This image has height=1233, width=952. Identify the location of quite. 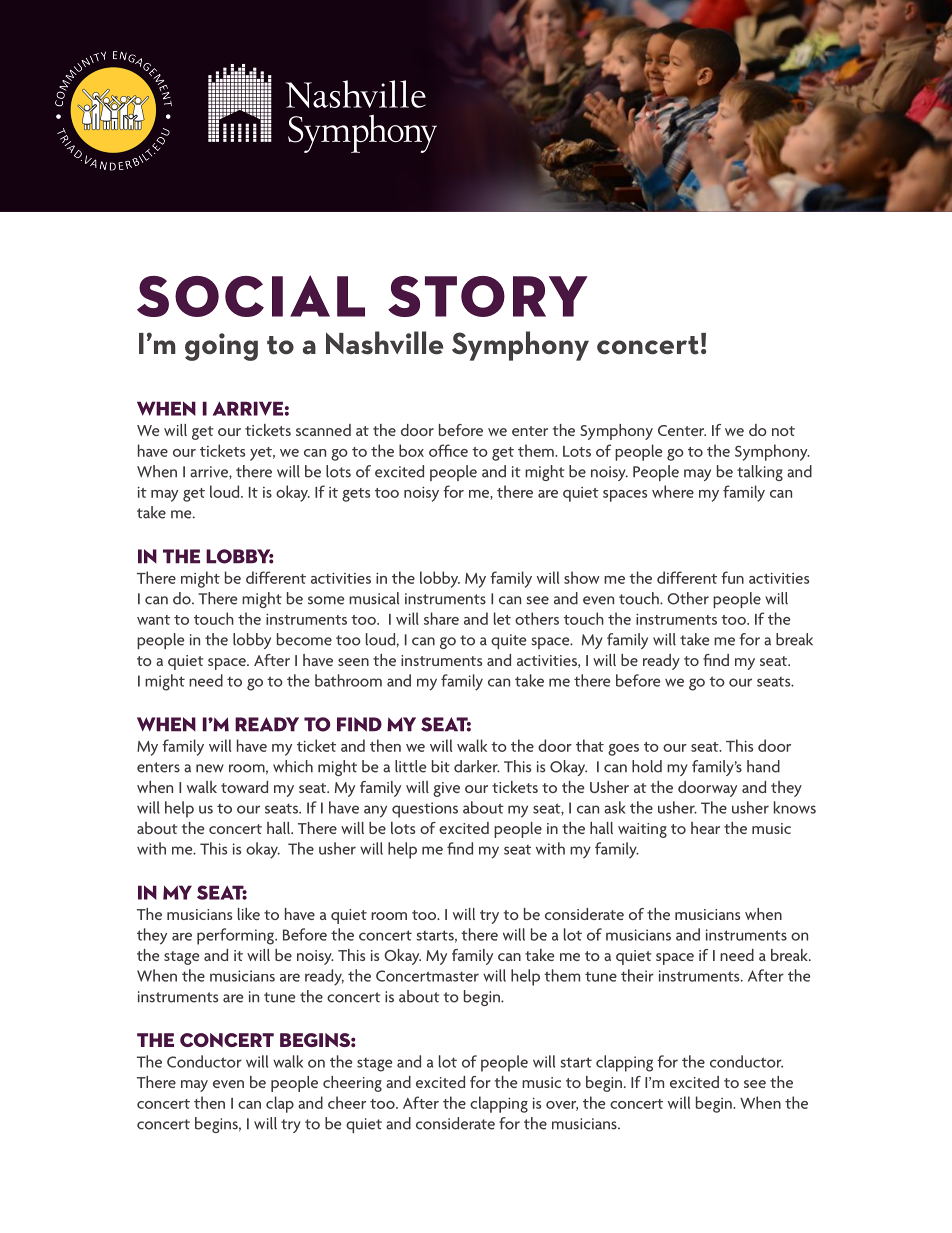
(509, 641).
